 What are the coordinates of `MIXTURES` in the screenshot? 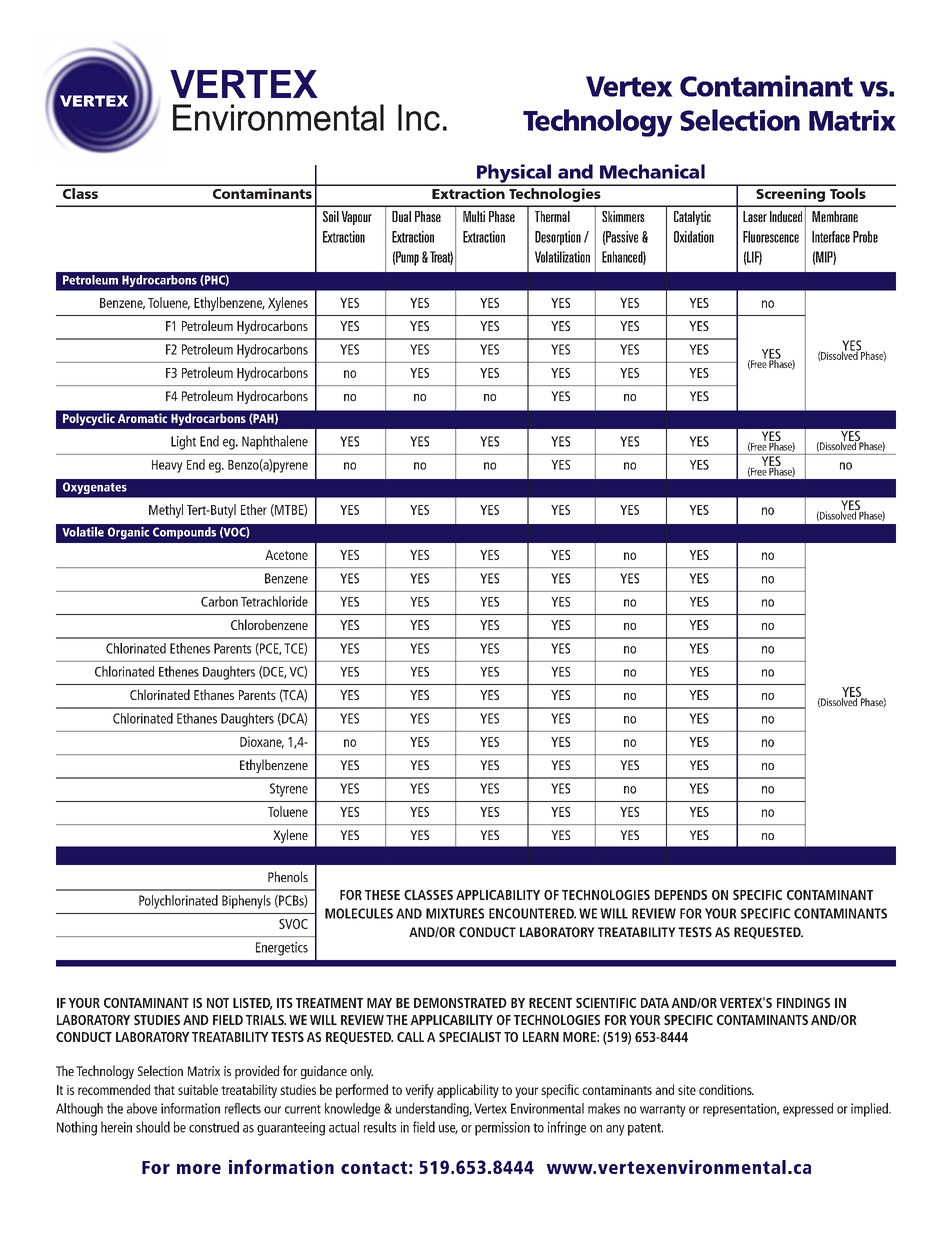 It's located at (455, 913).
